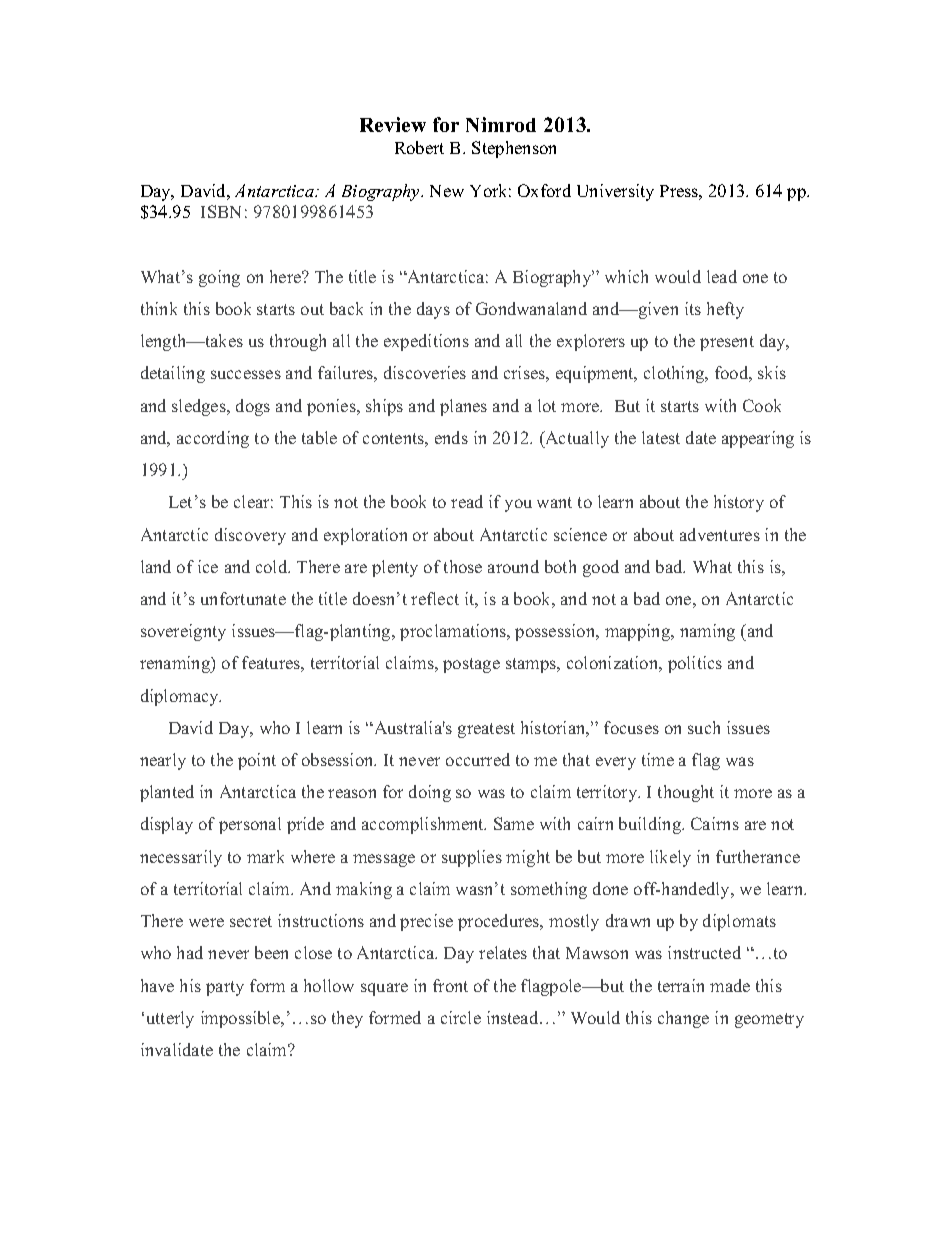  I want to click on party, so click(225, 988).
